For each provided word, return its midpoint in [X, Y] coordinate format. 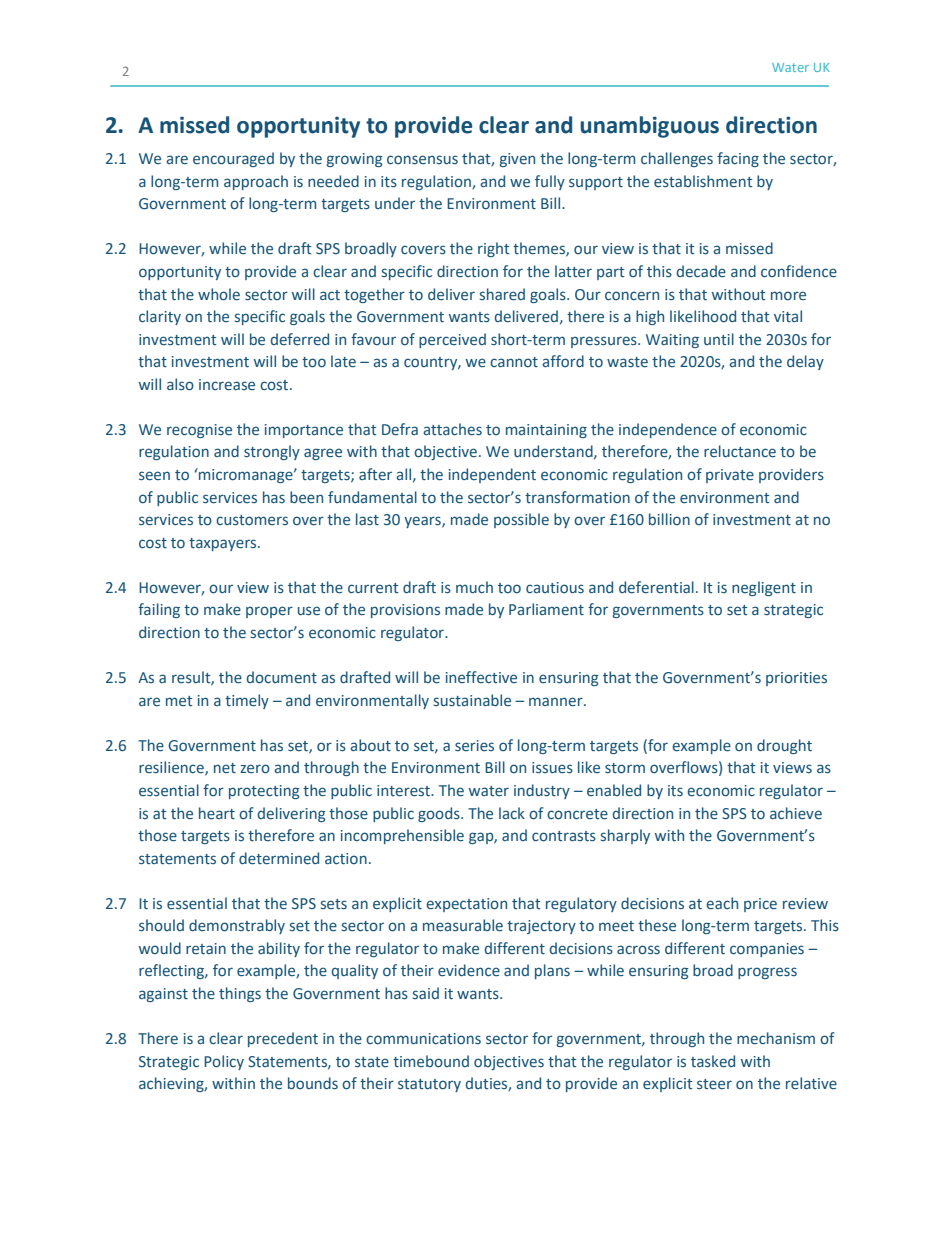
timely [247, 701]
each [722, 903]
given [517, 160]
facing [738, 159]
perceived [452, 340]
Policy [224, 1062]
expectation [466, 905]
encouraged [233, 159]
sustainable [472, 700]
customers [252, 520]
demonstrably [237, 926]
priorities [796, 679]
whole [219, 294]
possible [521, 520]
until [719, 339]
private [730, 476]
